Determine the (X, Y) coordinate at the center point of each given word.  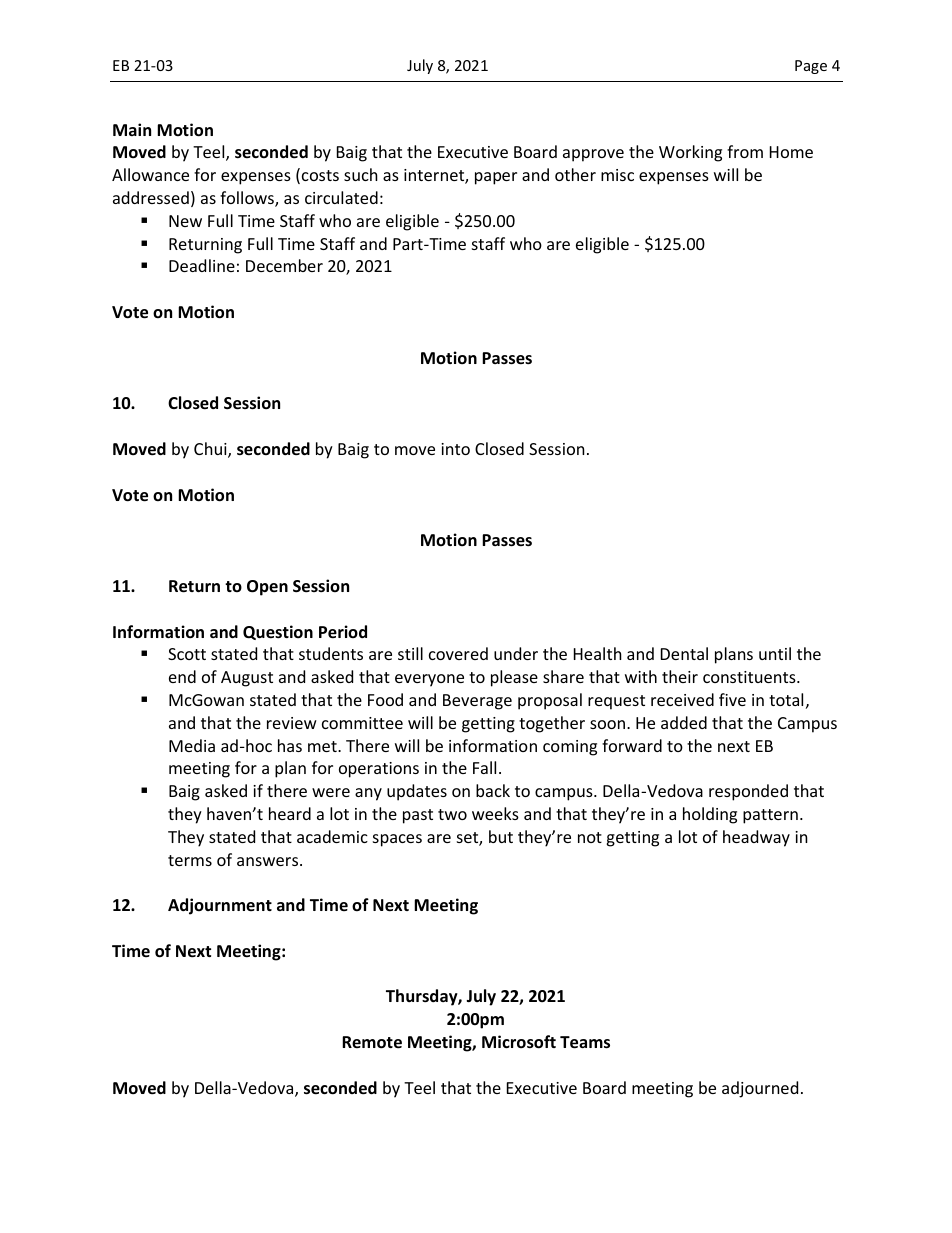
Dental (684, 653)
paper (496, 178)
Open (267, 588)
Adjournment (220, 906)
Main (132, 129)
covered (458, 653)
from (745, 151)
